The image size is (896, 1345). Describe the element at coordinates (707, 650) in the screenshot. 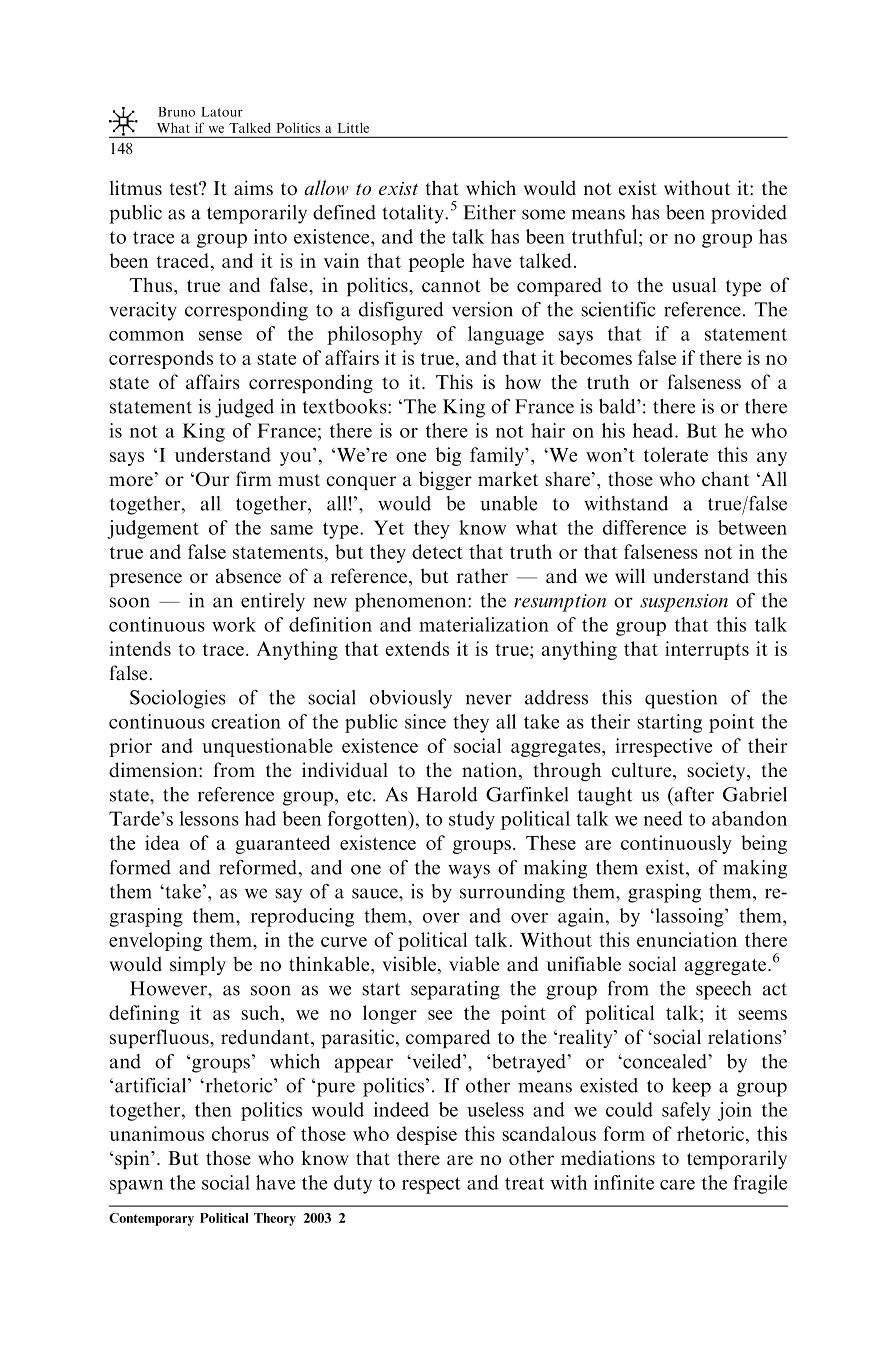

I see `interrupts` at that location.
